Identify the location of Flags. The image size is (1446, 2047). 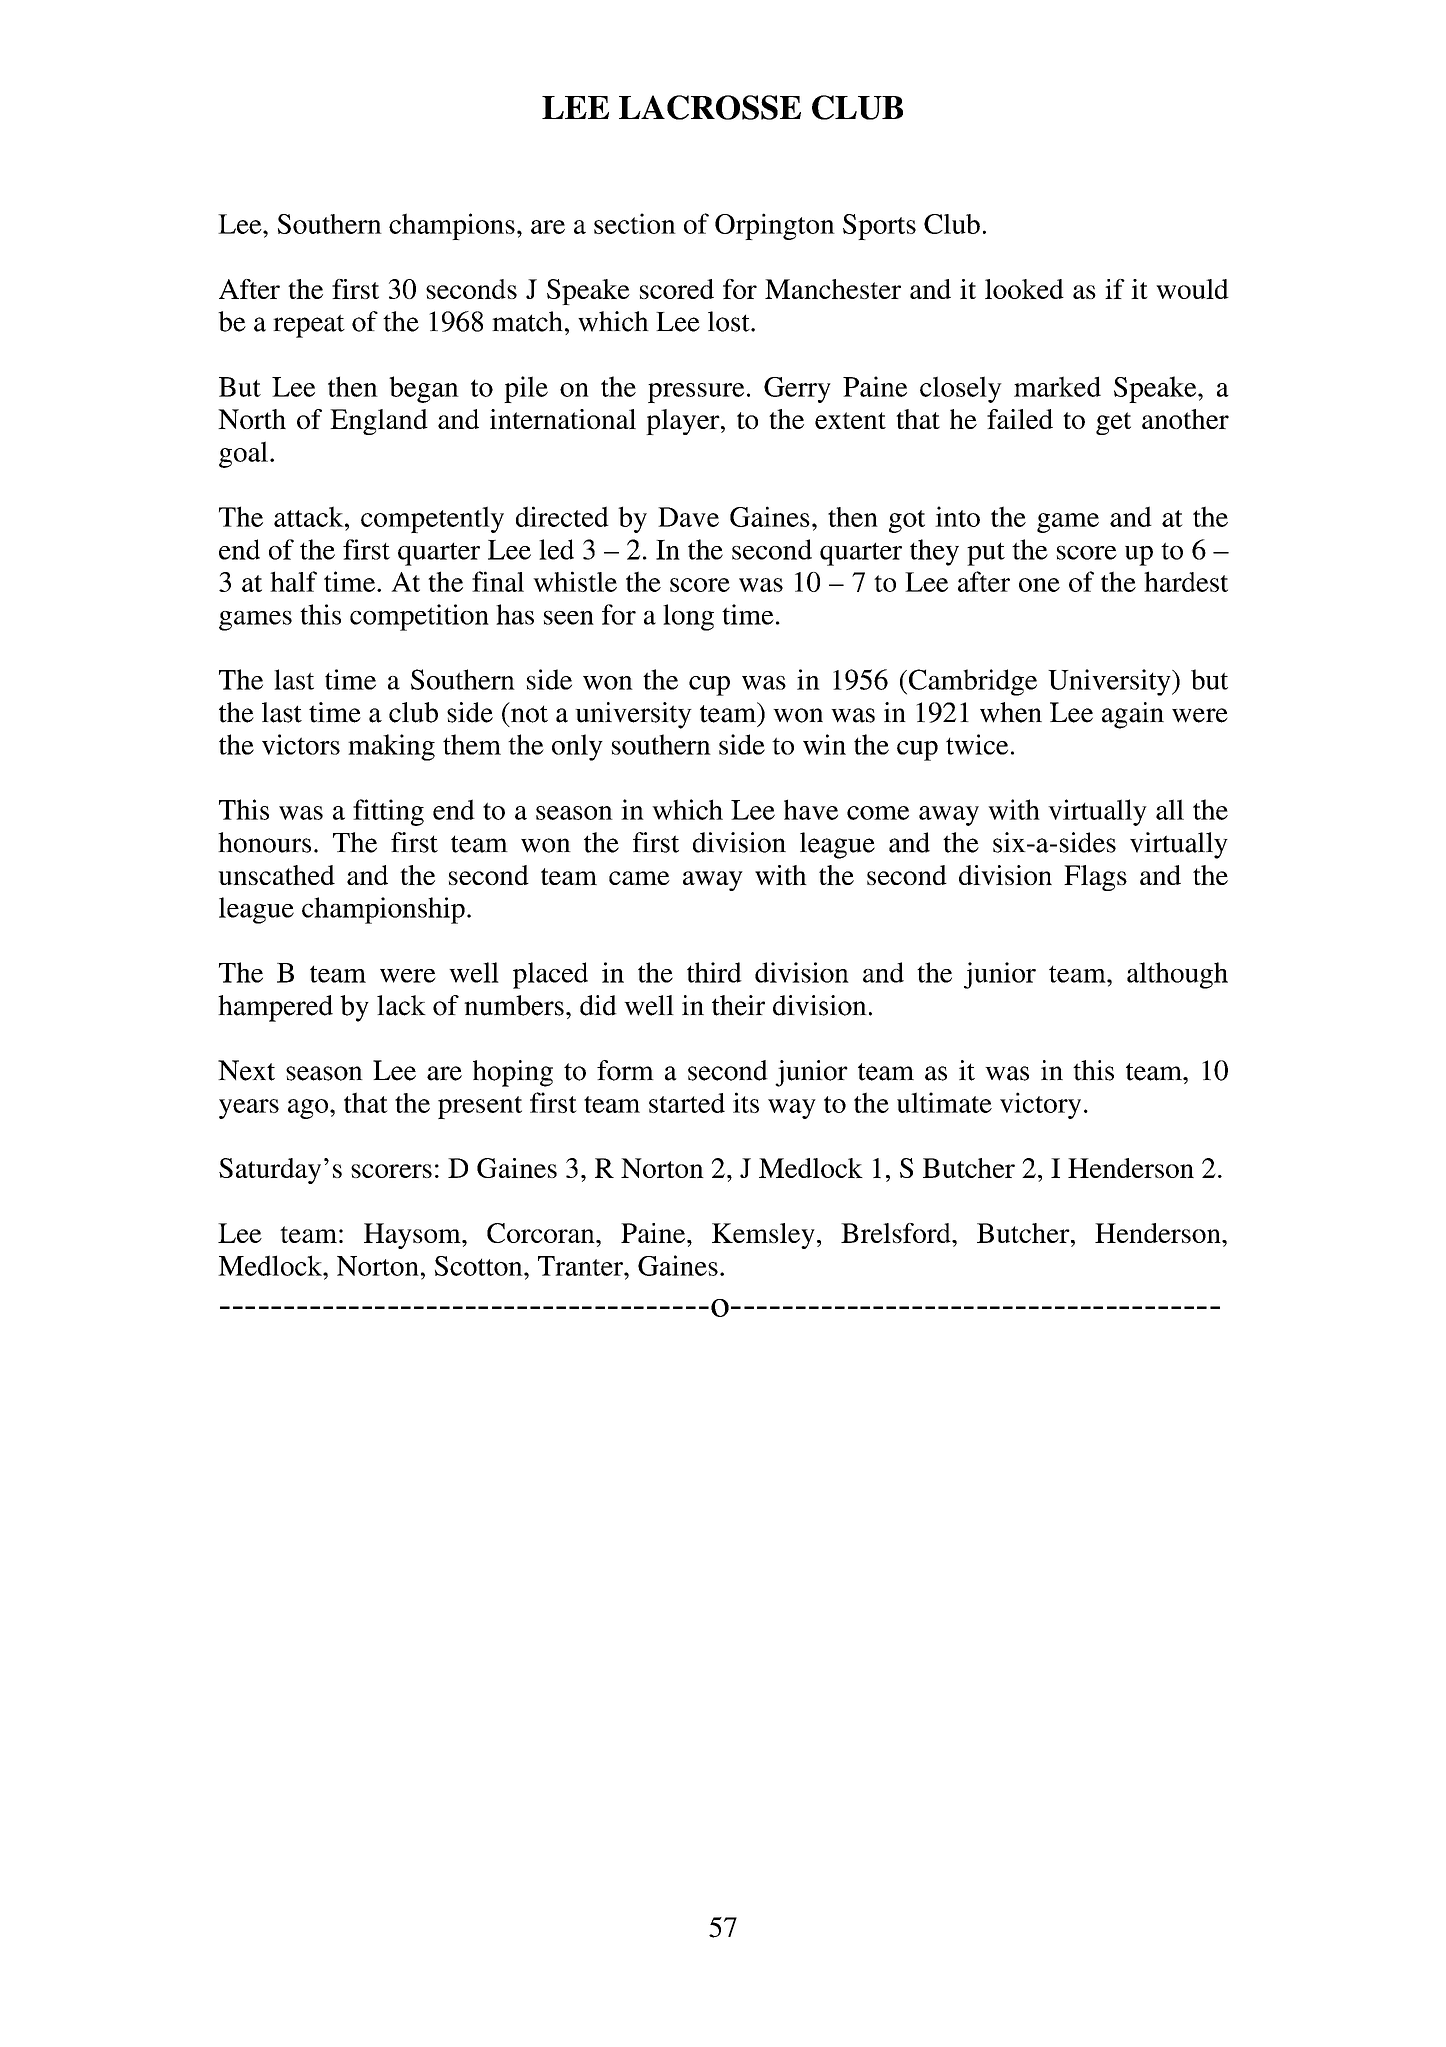
(1095, 878).
